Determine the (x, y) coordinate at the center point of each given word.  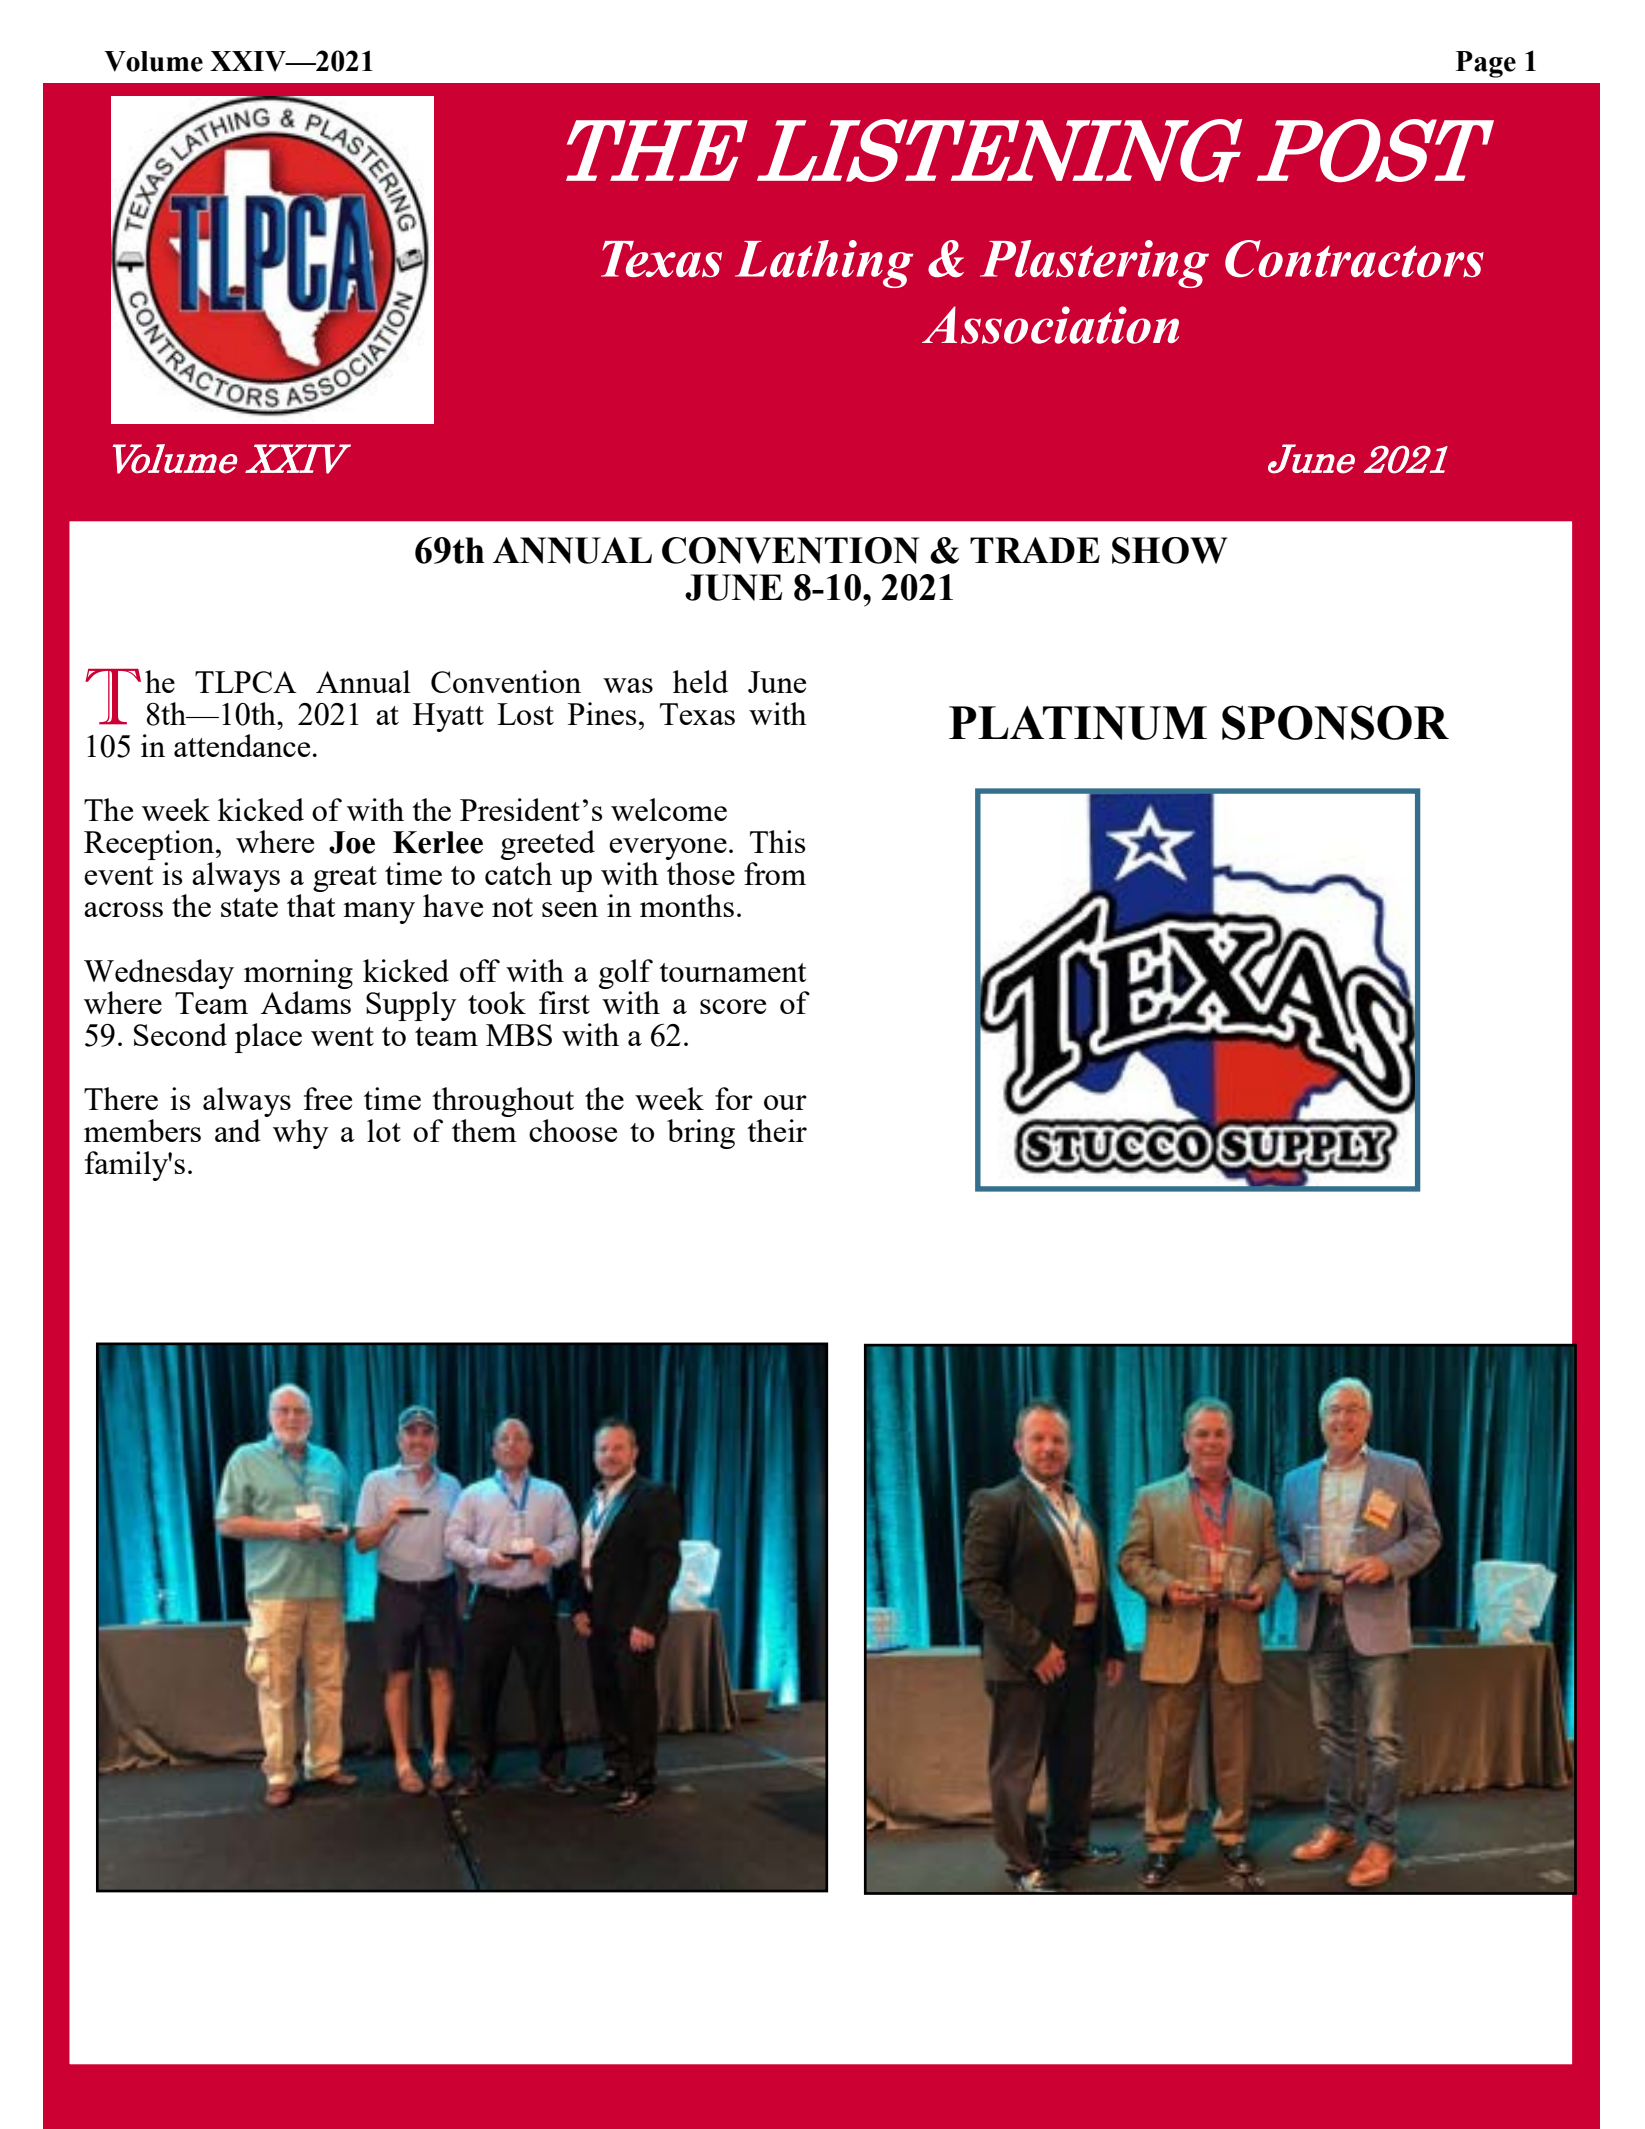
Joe (352, 842)
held (700, 681)
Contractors (1354, 259)
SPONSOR (1335, 722)
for (734, 1098)
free (328, 1098)
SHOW (1169, 550)
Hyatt (448, 717)
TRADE (1035, 550)
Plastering (1094, 264)
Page (1486, 64)
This (777, 841)
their (777, 1130)
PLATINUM (1078, 723)
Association (1050, 325)
